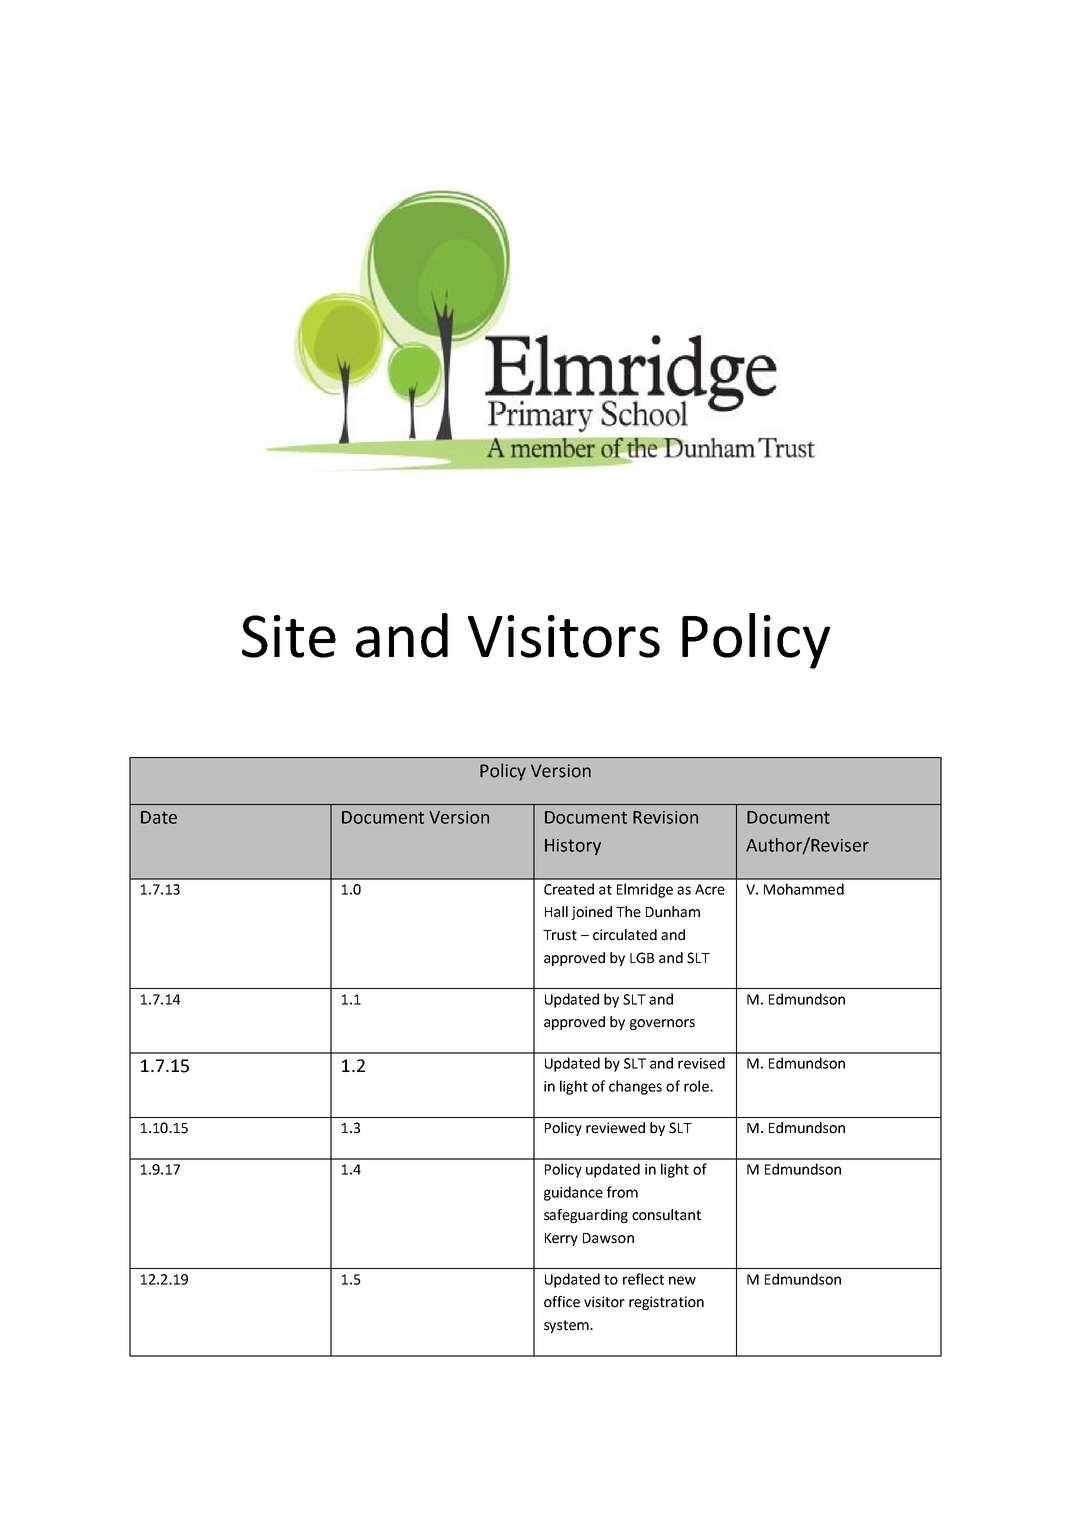 Image resolution: width=1071 pixels, height=1514 pixels. What do you see at coordinates (562, 1302) in the screenshot?
I see `office` at bounding box center [562, 1302].
